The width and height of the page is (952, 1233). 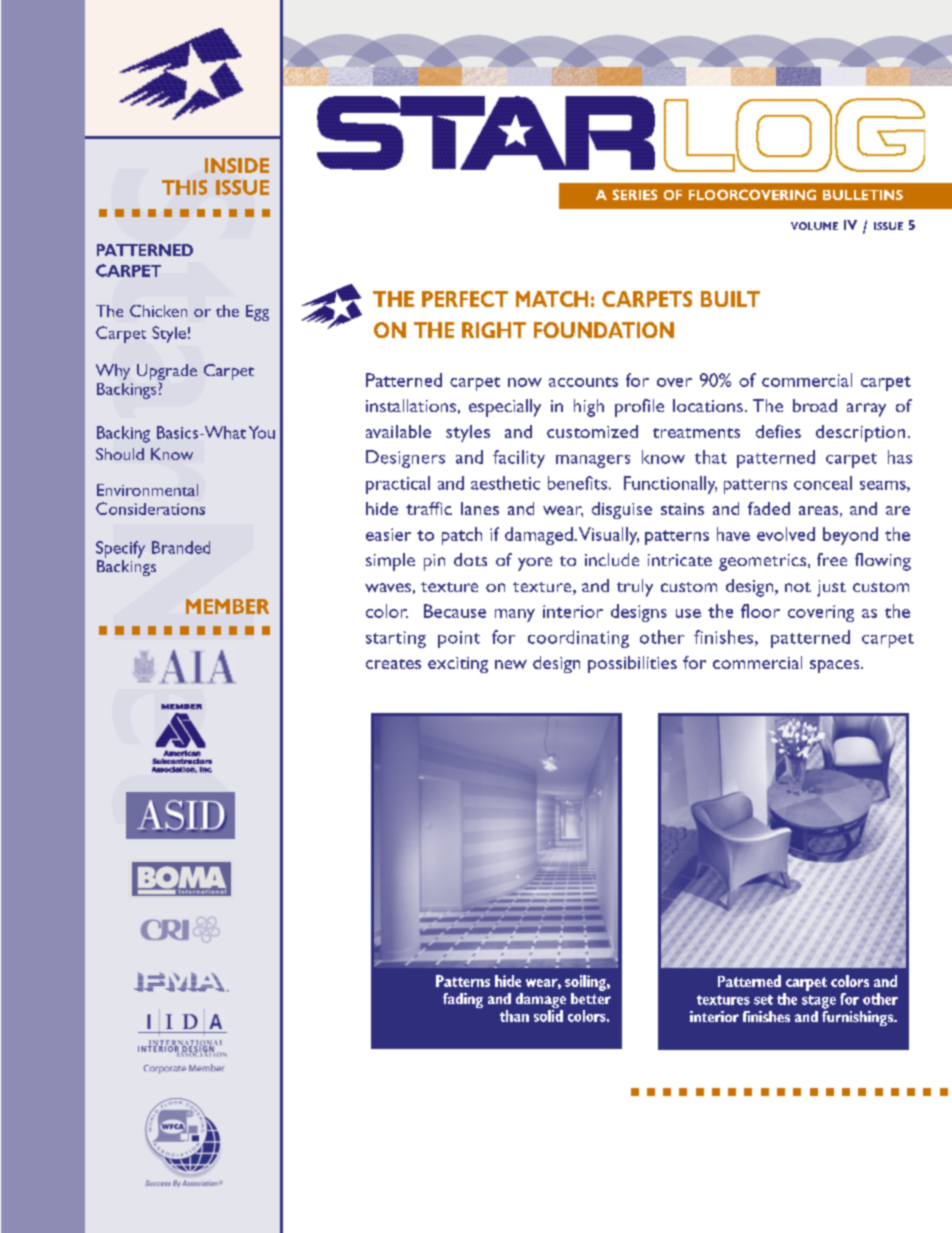 What do you see at coordinates (463, 1000) in the page?
I see `fading` at bounding box center [463, 1000].
